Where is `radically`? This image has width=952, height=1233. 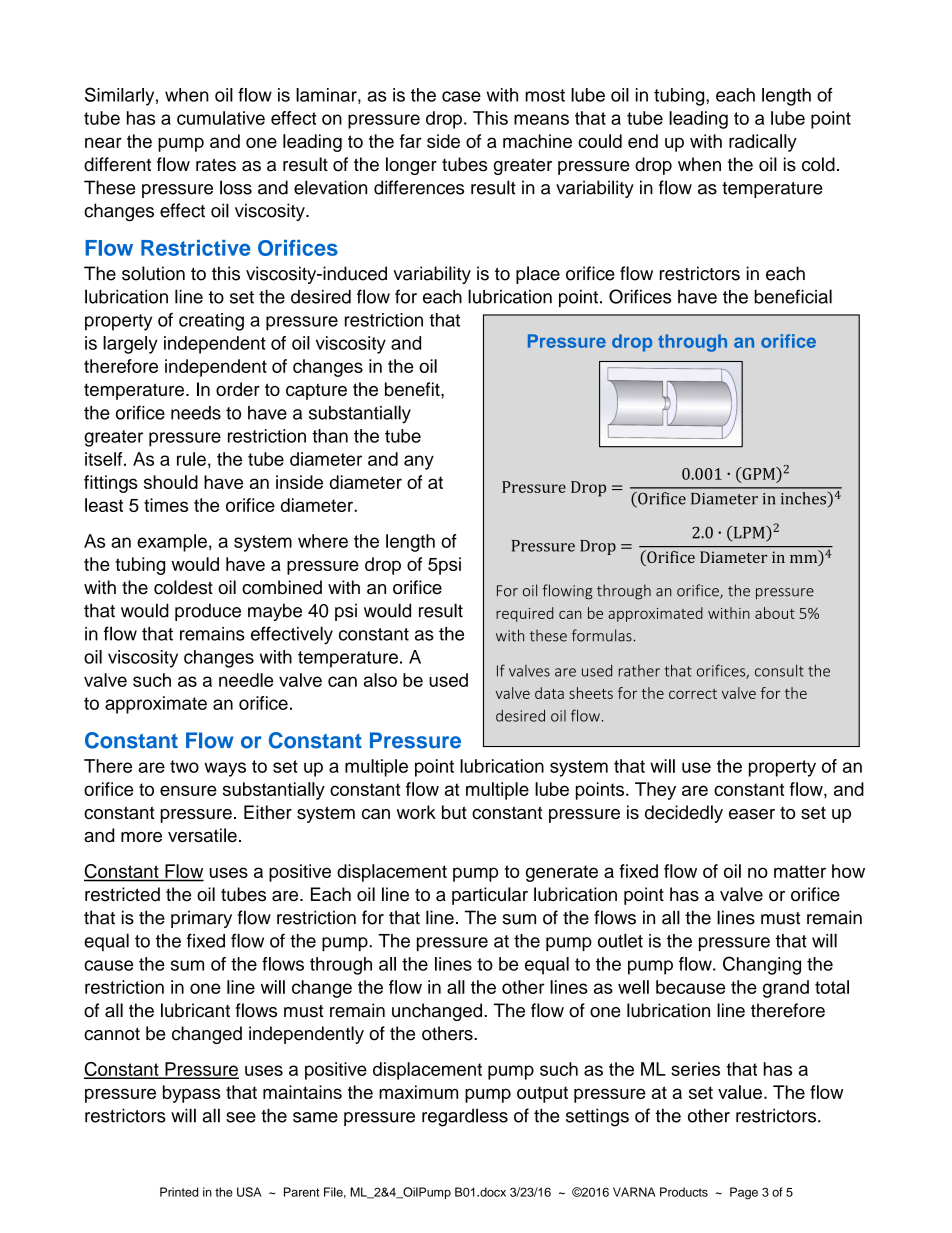 radically is located at coordinates (763, 143).
